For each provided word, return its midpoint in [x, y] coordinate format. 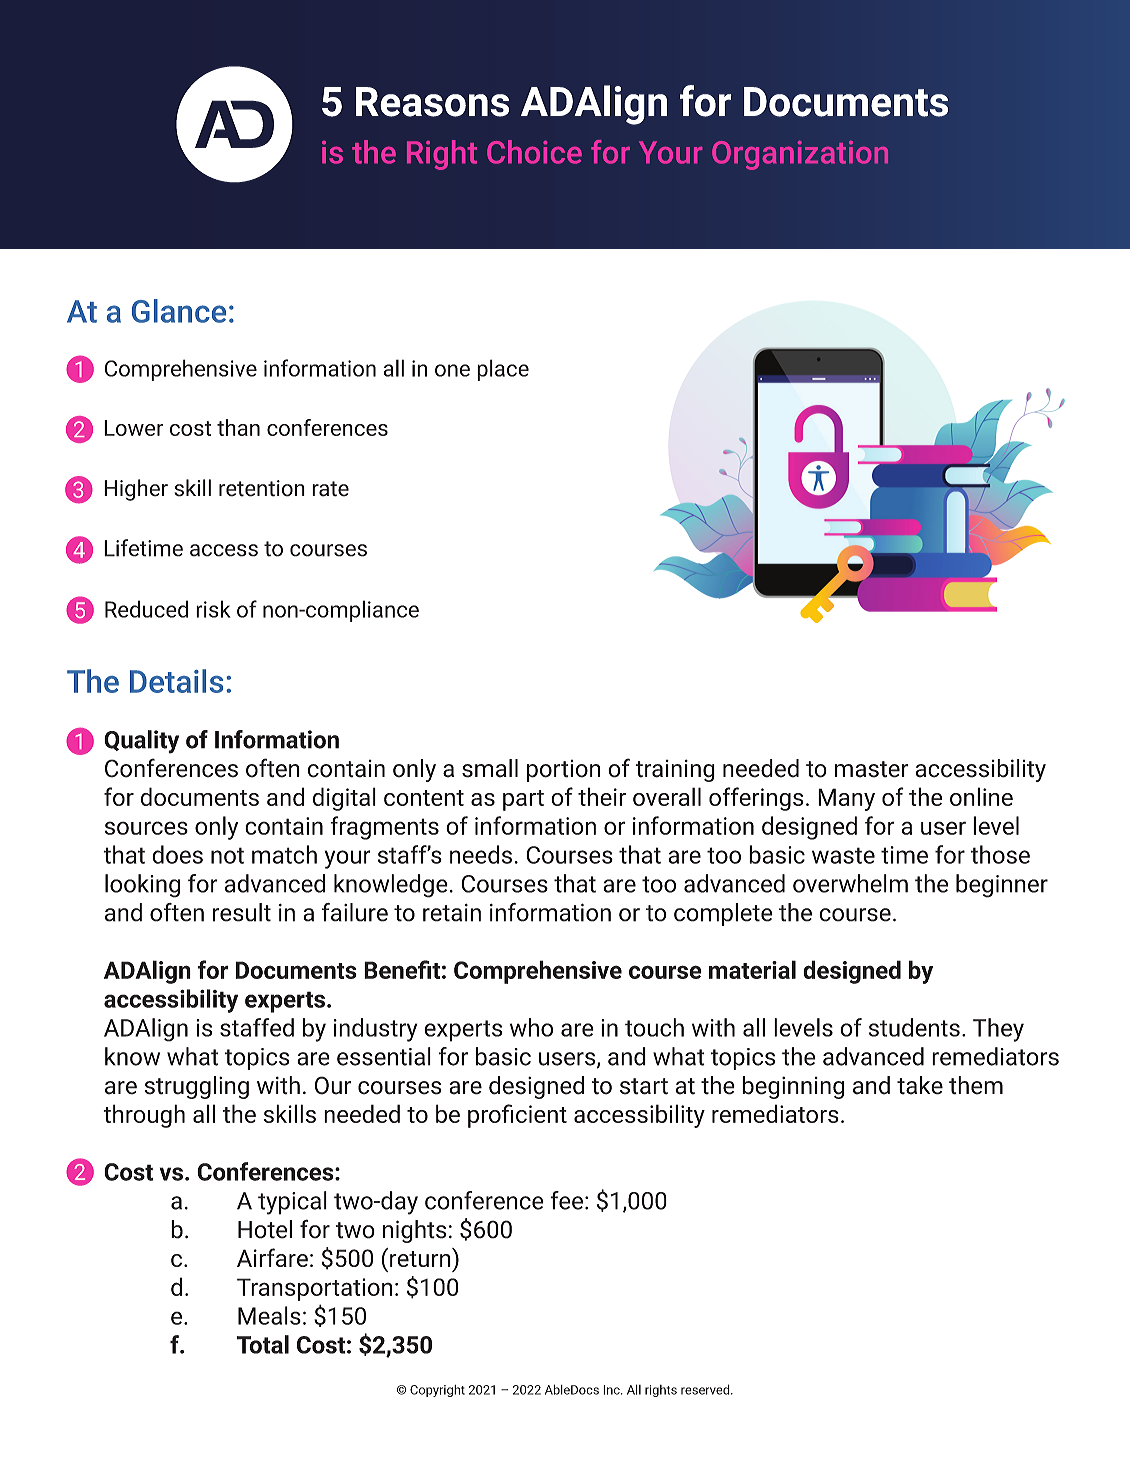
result [242, 912]
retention [262, 488]
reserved [706, 1389]
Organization [800, 155]
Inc [612, 1390]
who [531, 1027]
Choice [534, 152]
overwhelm [850, 883]
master [872, 769]
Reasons [432, 102]
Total [263, 1344]
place [503, 370]
